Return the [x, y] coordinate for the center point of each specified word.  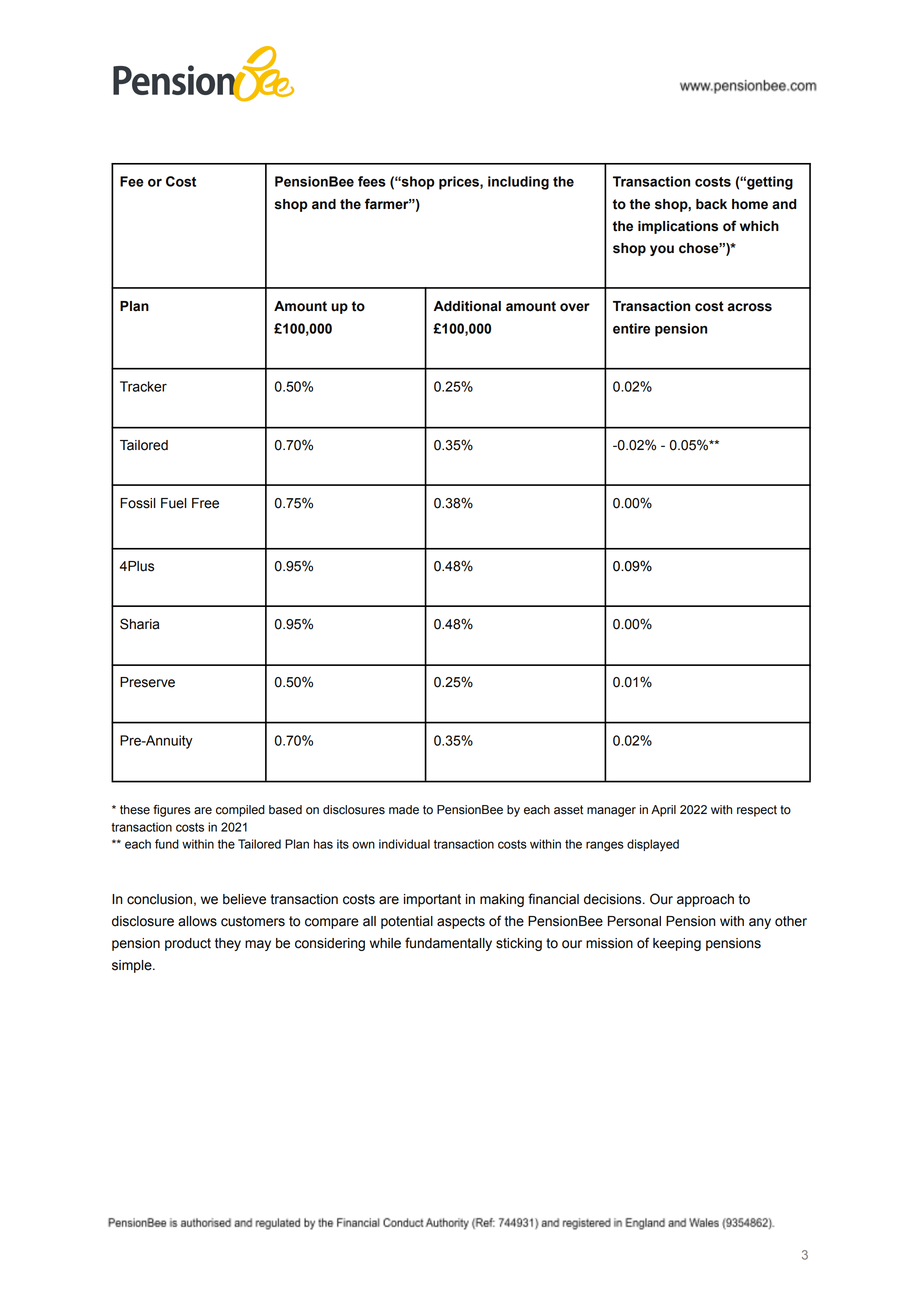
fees [372, 181]
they [228, 944]
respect [757, 811]
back [711, 204]
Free [205, 503]
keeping [677, 944]
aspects [461, 922]
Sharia [140, 624]
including [518, 183]
